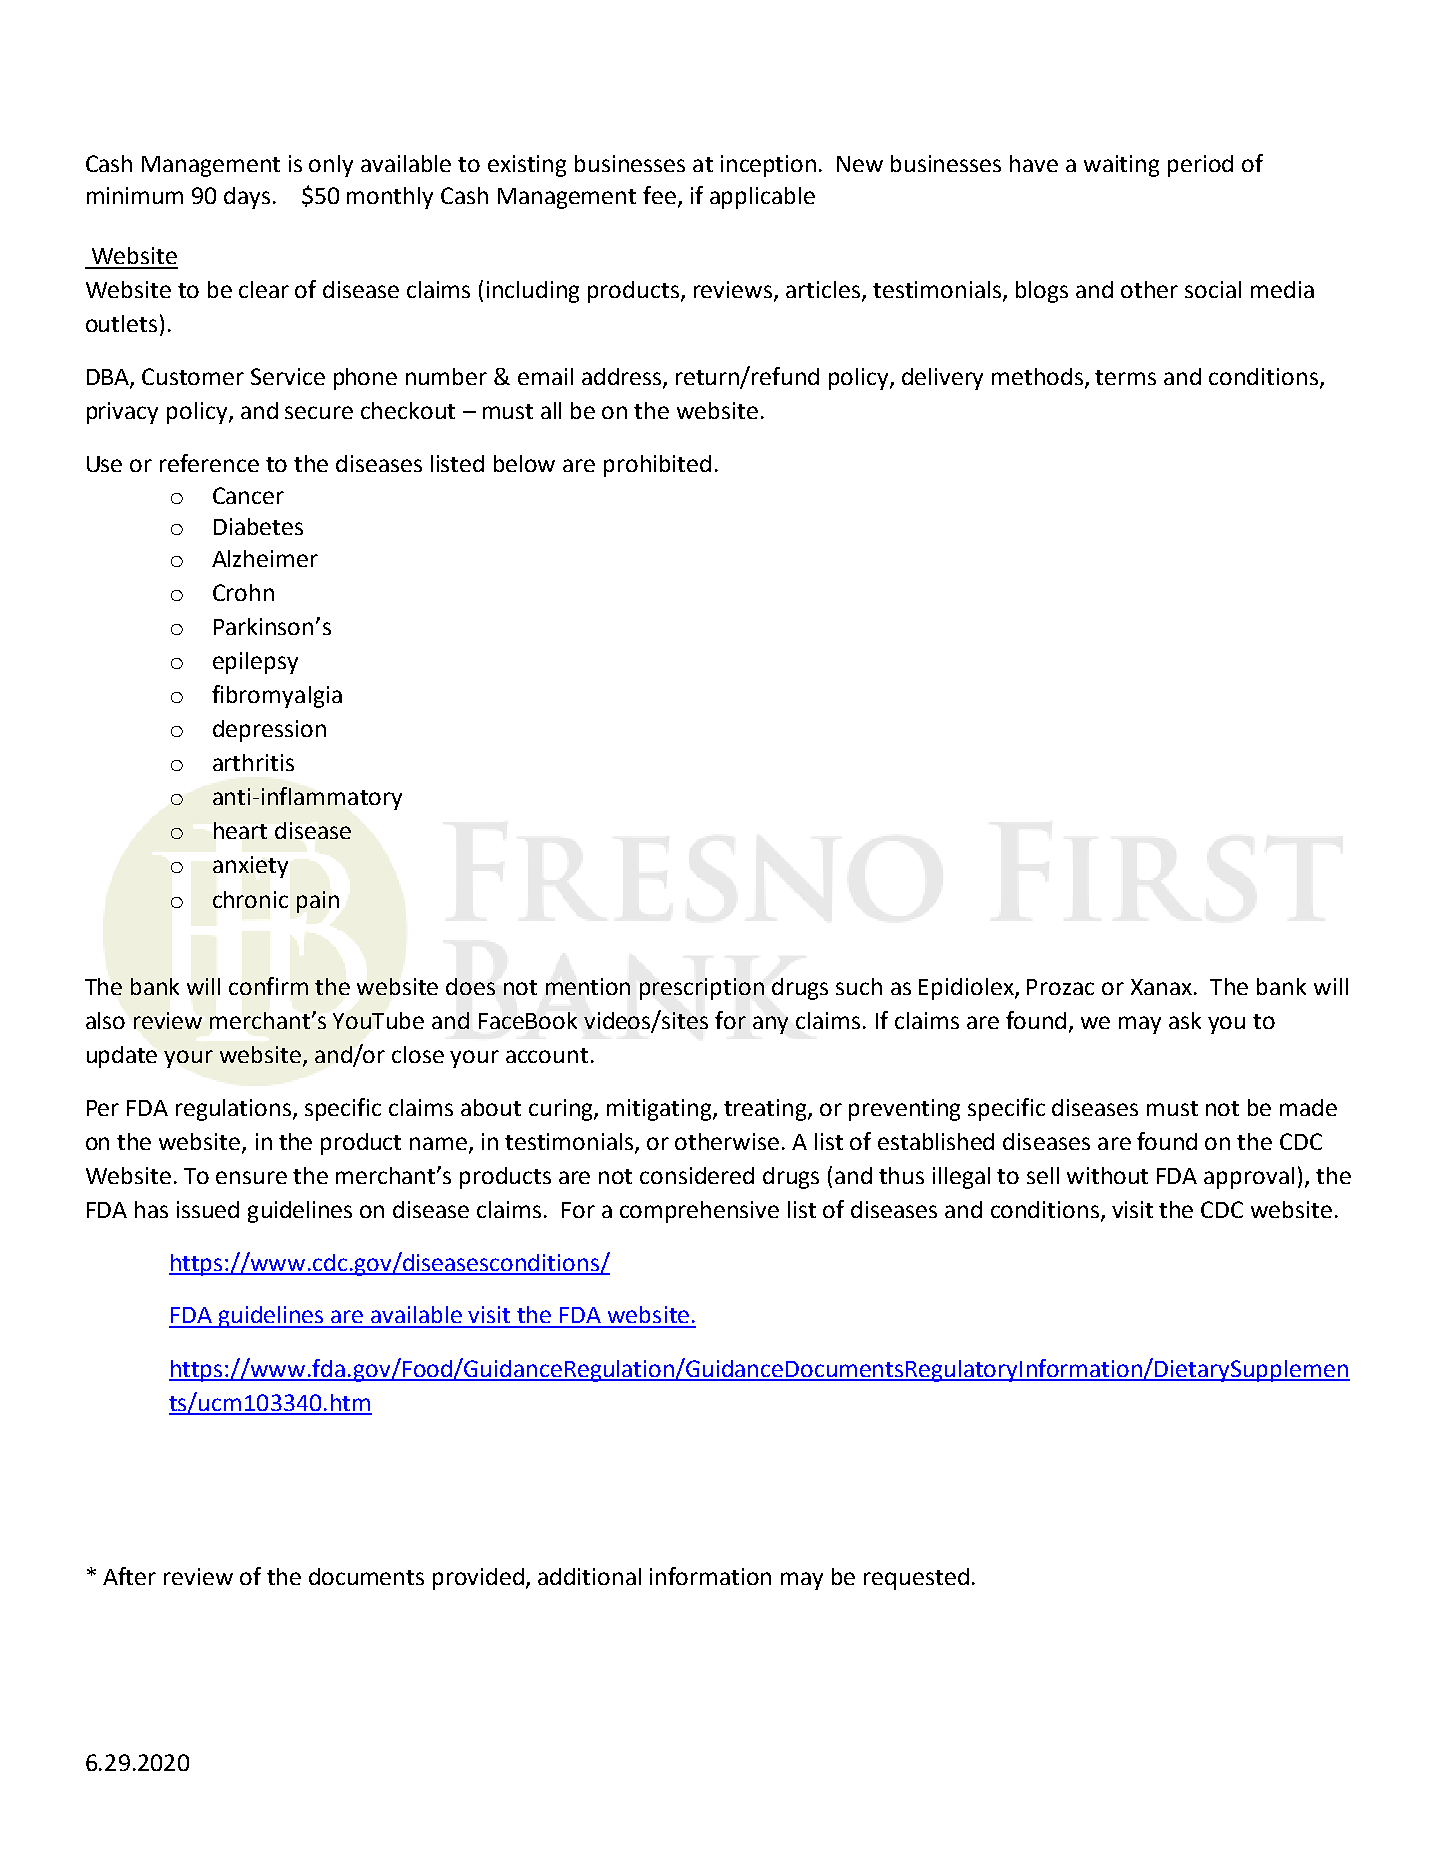  What do you see at coordinates (1200, 166) in the image?
I see `period` at bounding box center [1200, 166].
